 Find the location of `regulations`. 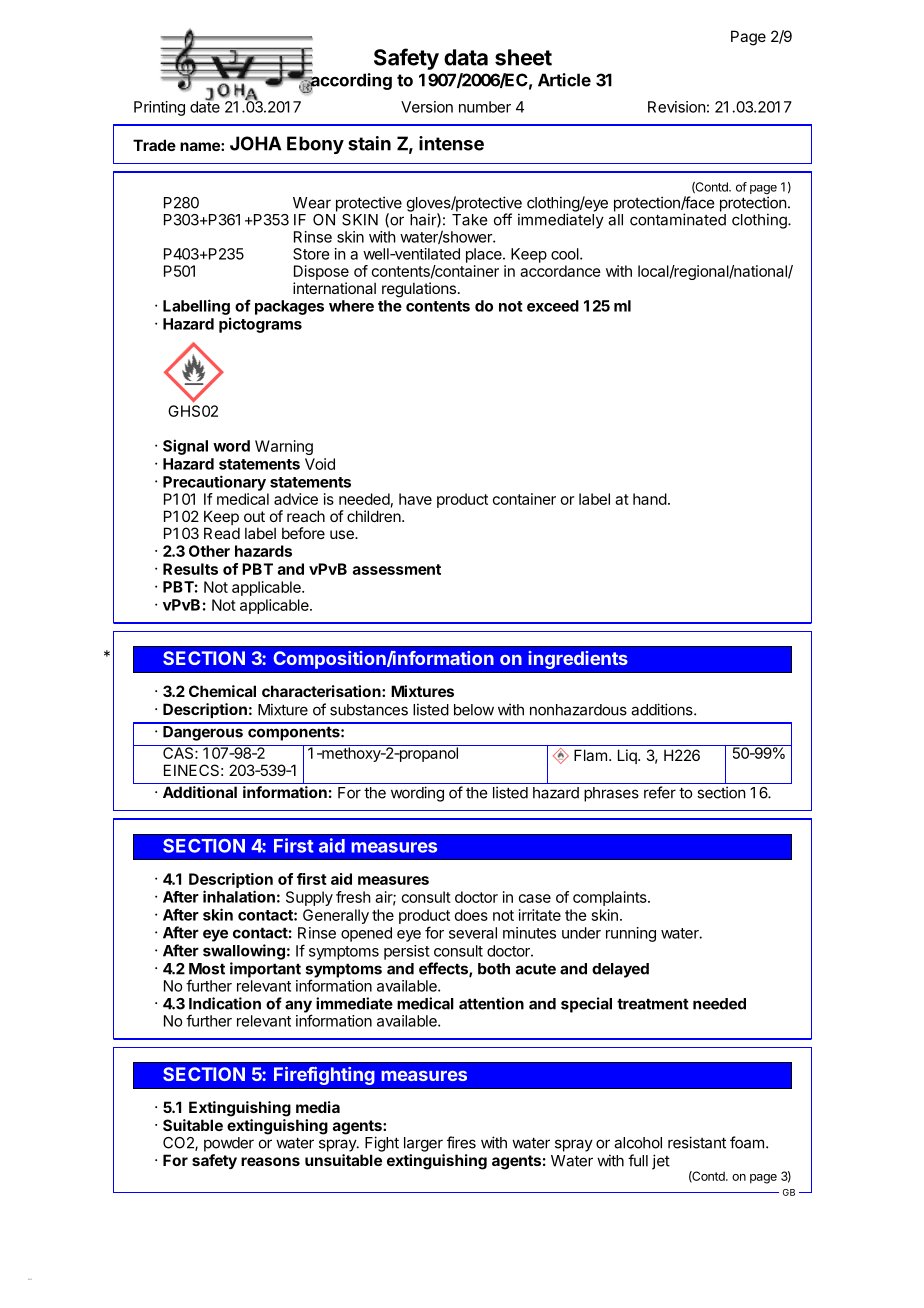

regulations is located at coordinates (419, 290).
